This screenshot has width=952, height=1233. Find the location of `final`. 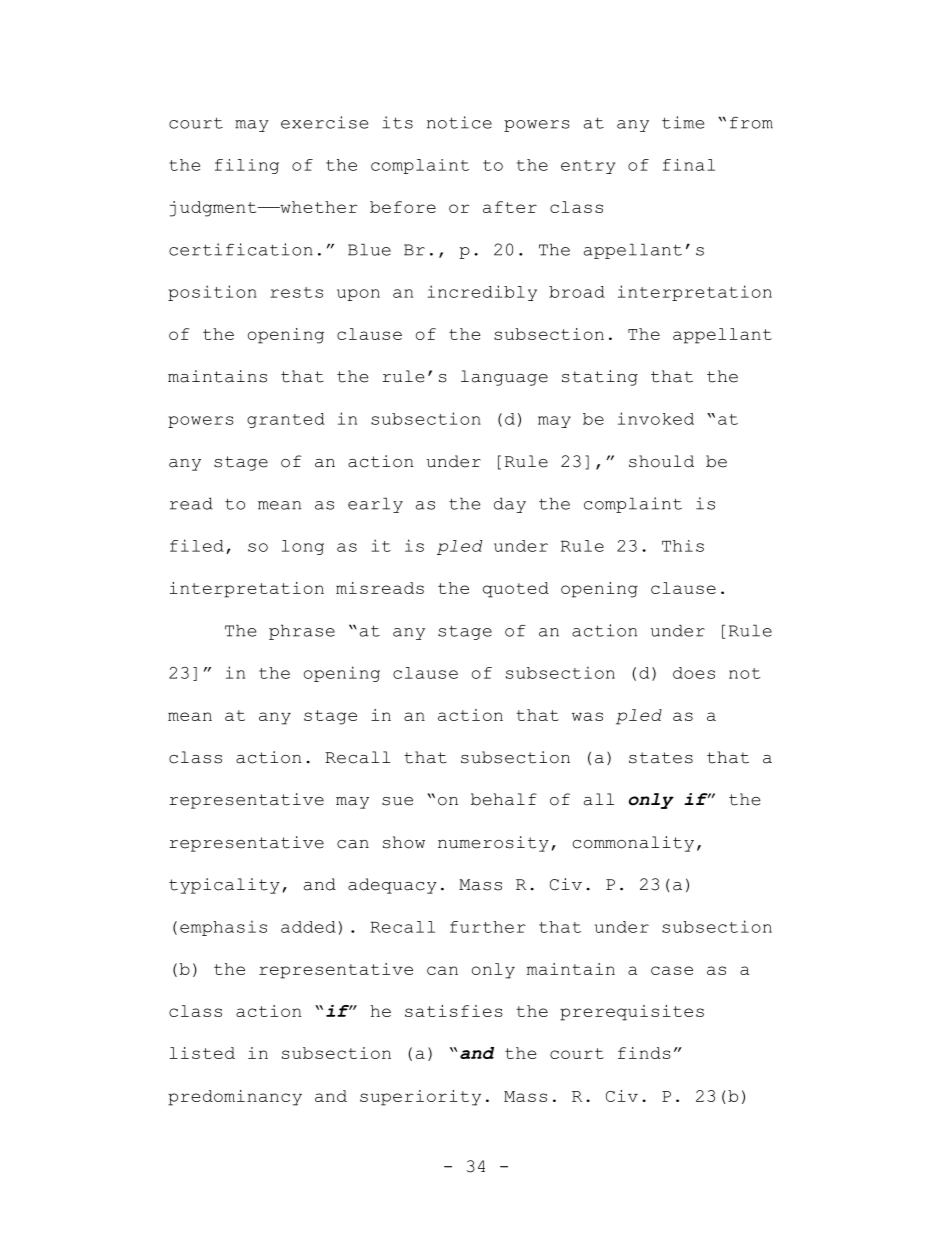

final is located at coordinates (689, 165).
